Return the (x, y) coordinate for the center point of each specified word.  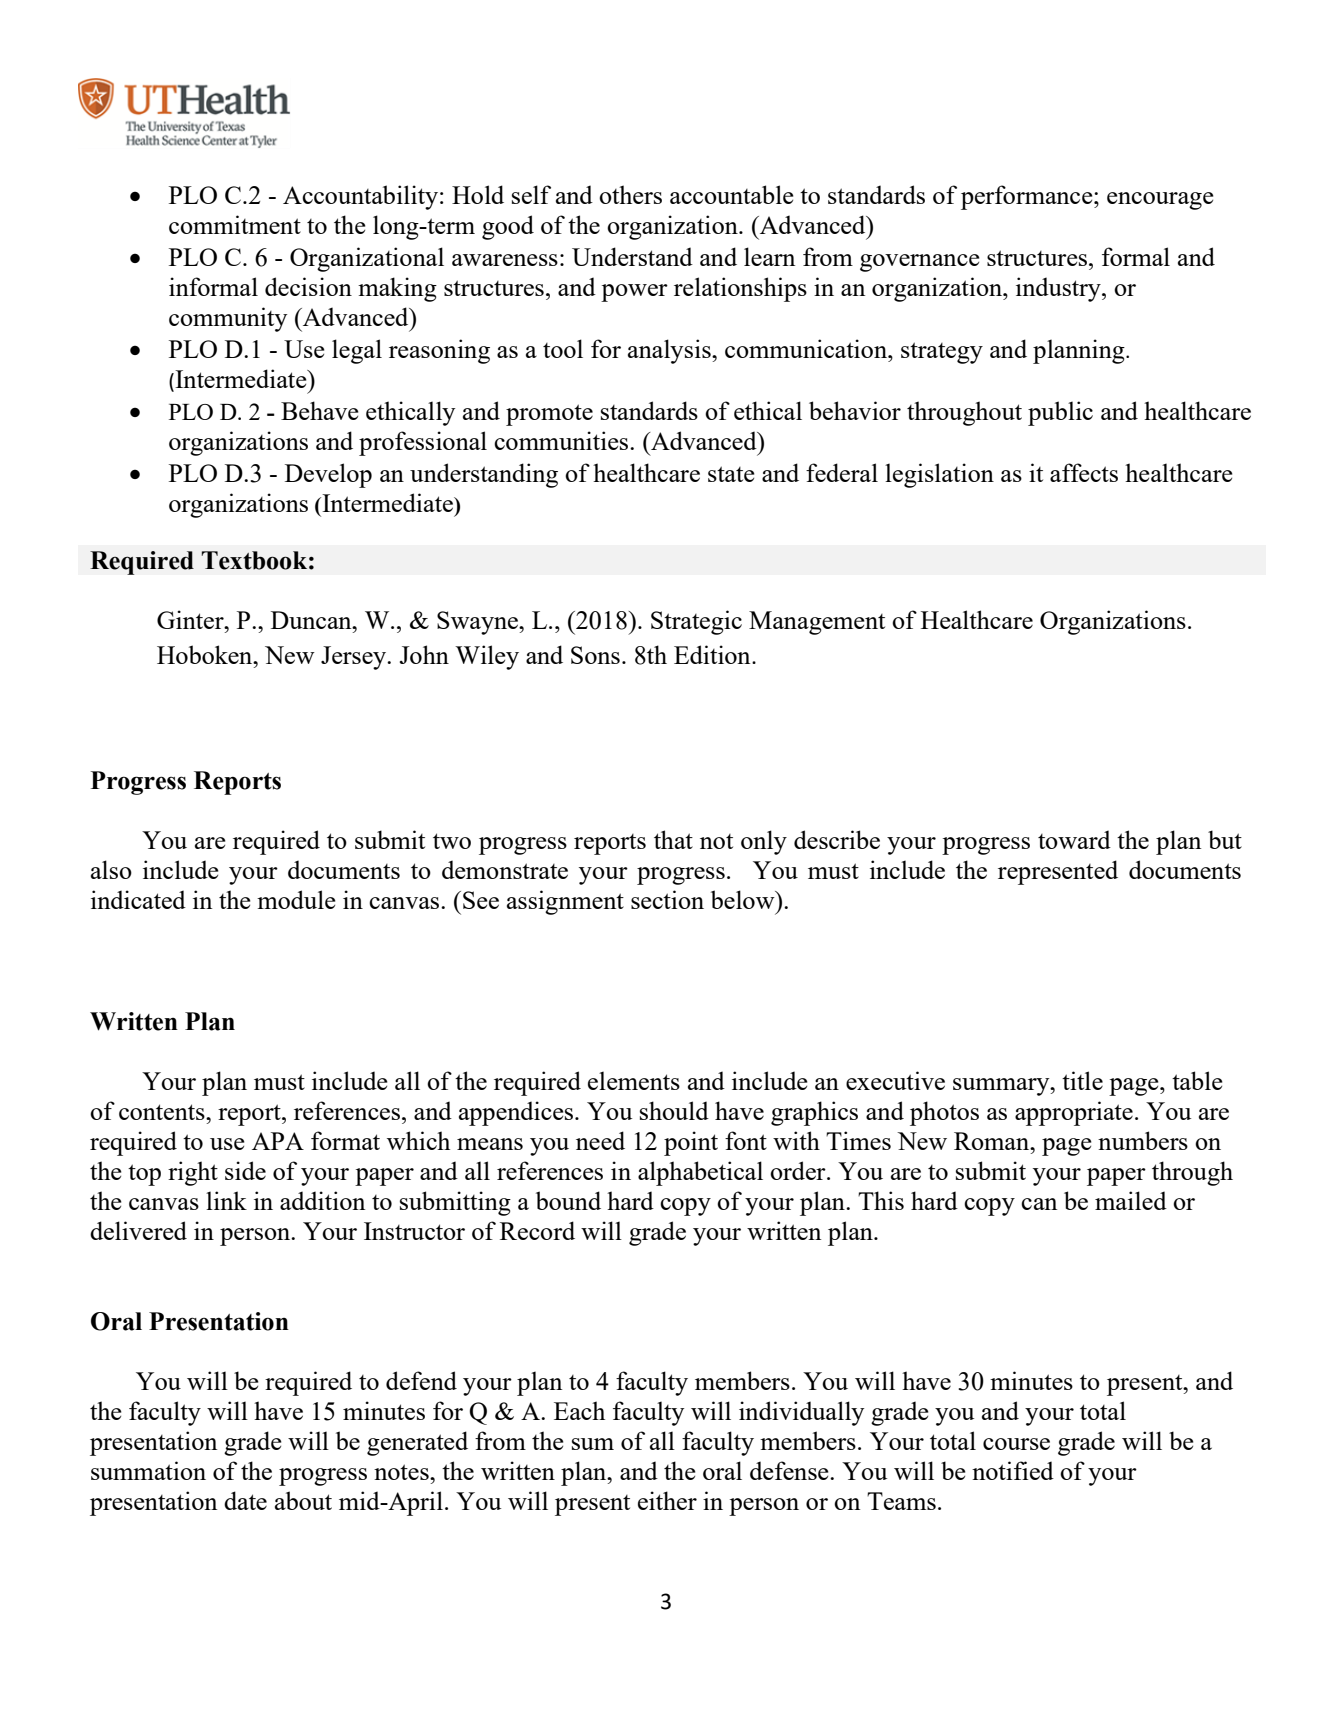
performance (1028, 197)
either (667, 1500)
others (630, 194)
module (296, 899)
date (245, 1500)
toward (1074, 839)
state (731, 474)
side (245, 1170)
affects (1084, 472)
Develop (328, 475)
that (673, 839)
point (691, 1143)
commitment (235, 224)
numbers (1143, 1140)
